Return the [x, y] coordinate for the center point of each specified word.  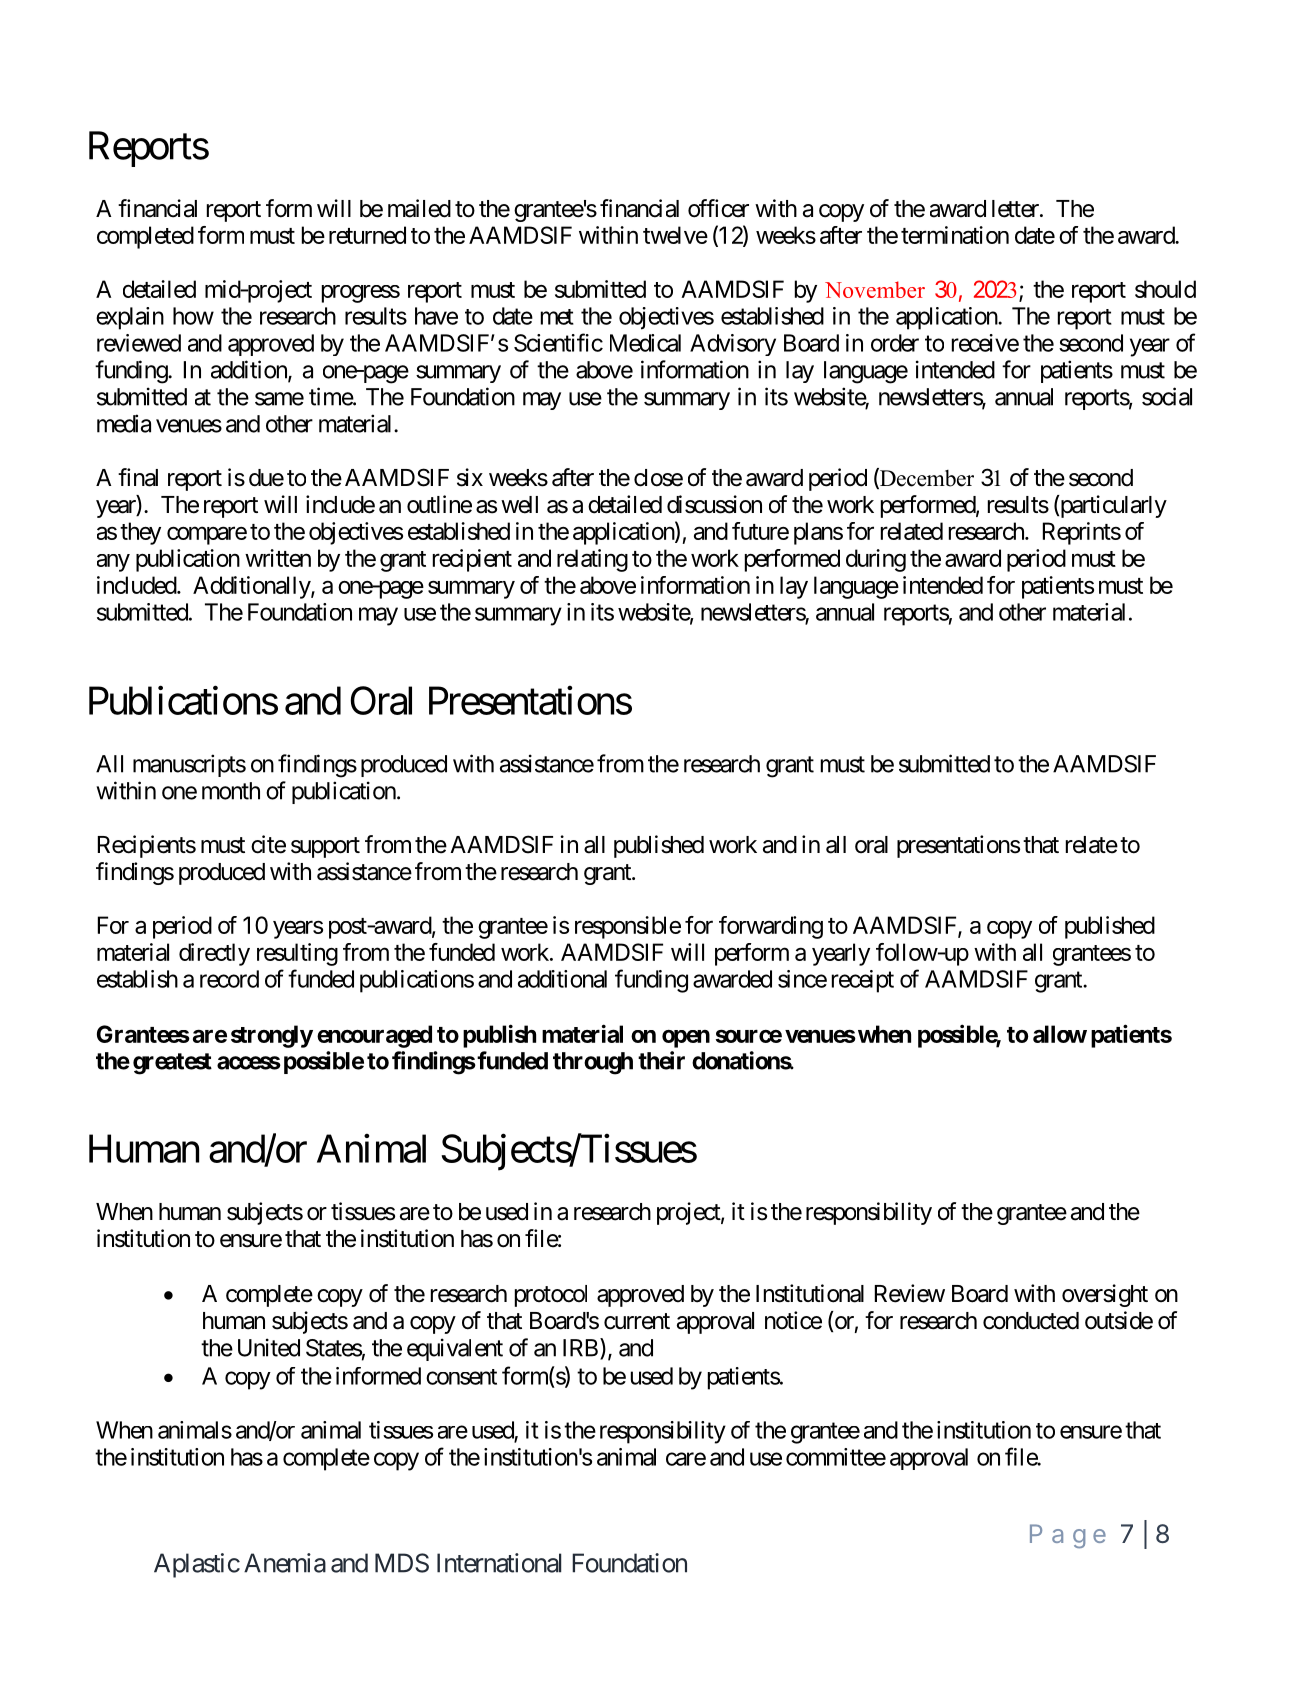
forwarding [771, 927]
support [325, 847]
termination [955, 235]
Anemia [285, 1563]
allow [1060, 1034]
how [193, 316]
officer [718, 208]
